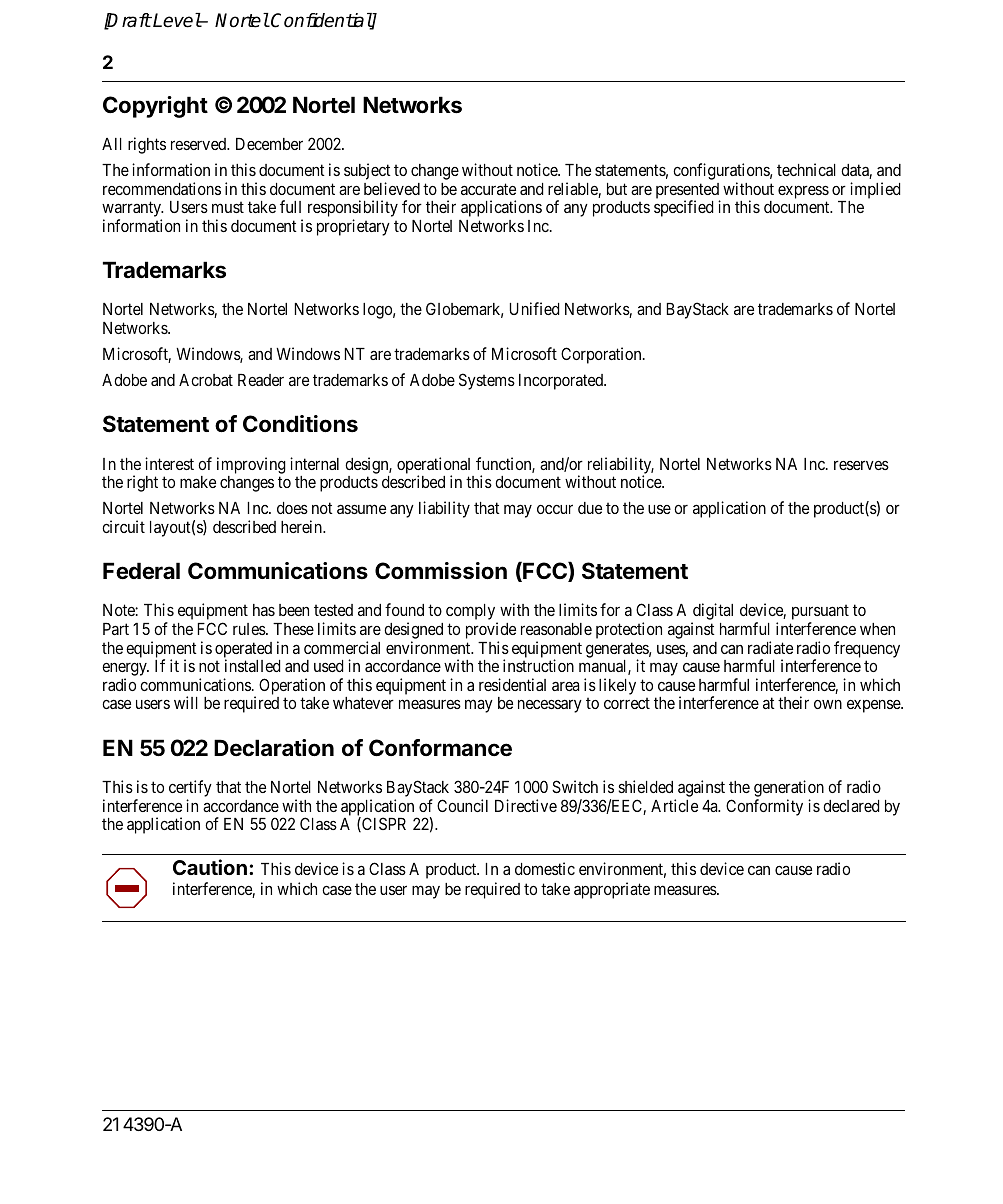  Describe the element at coordinates (861, 465) in the screenshot. I see `reserves` at that location.
